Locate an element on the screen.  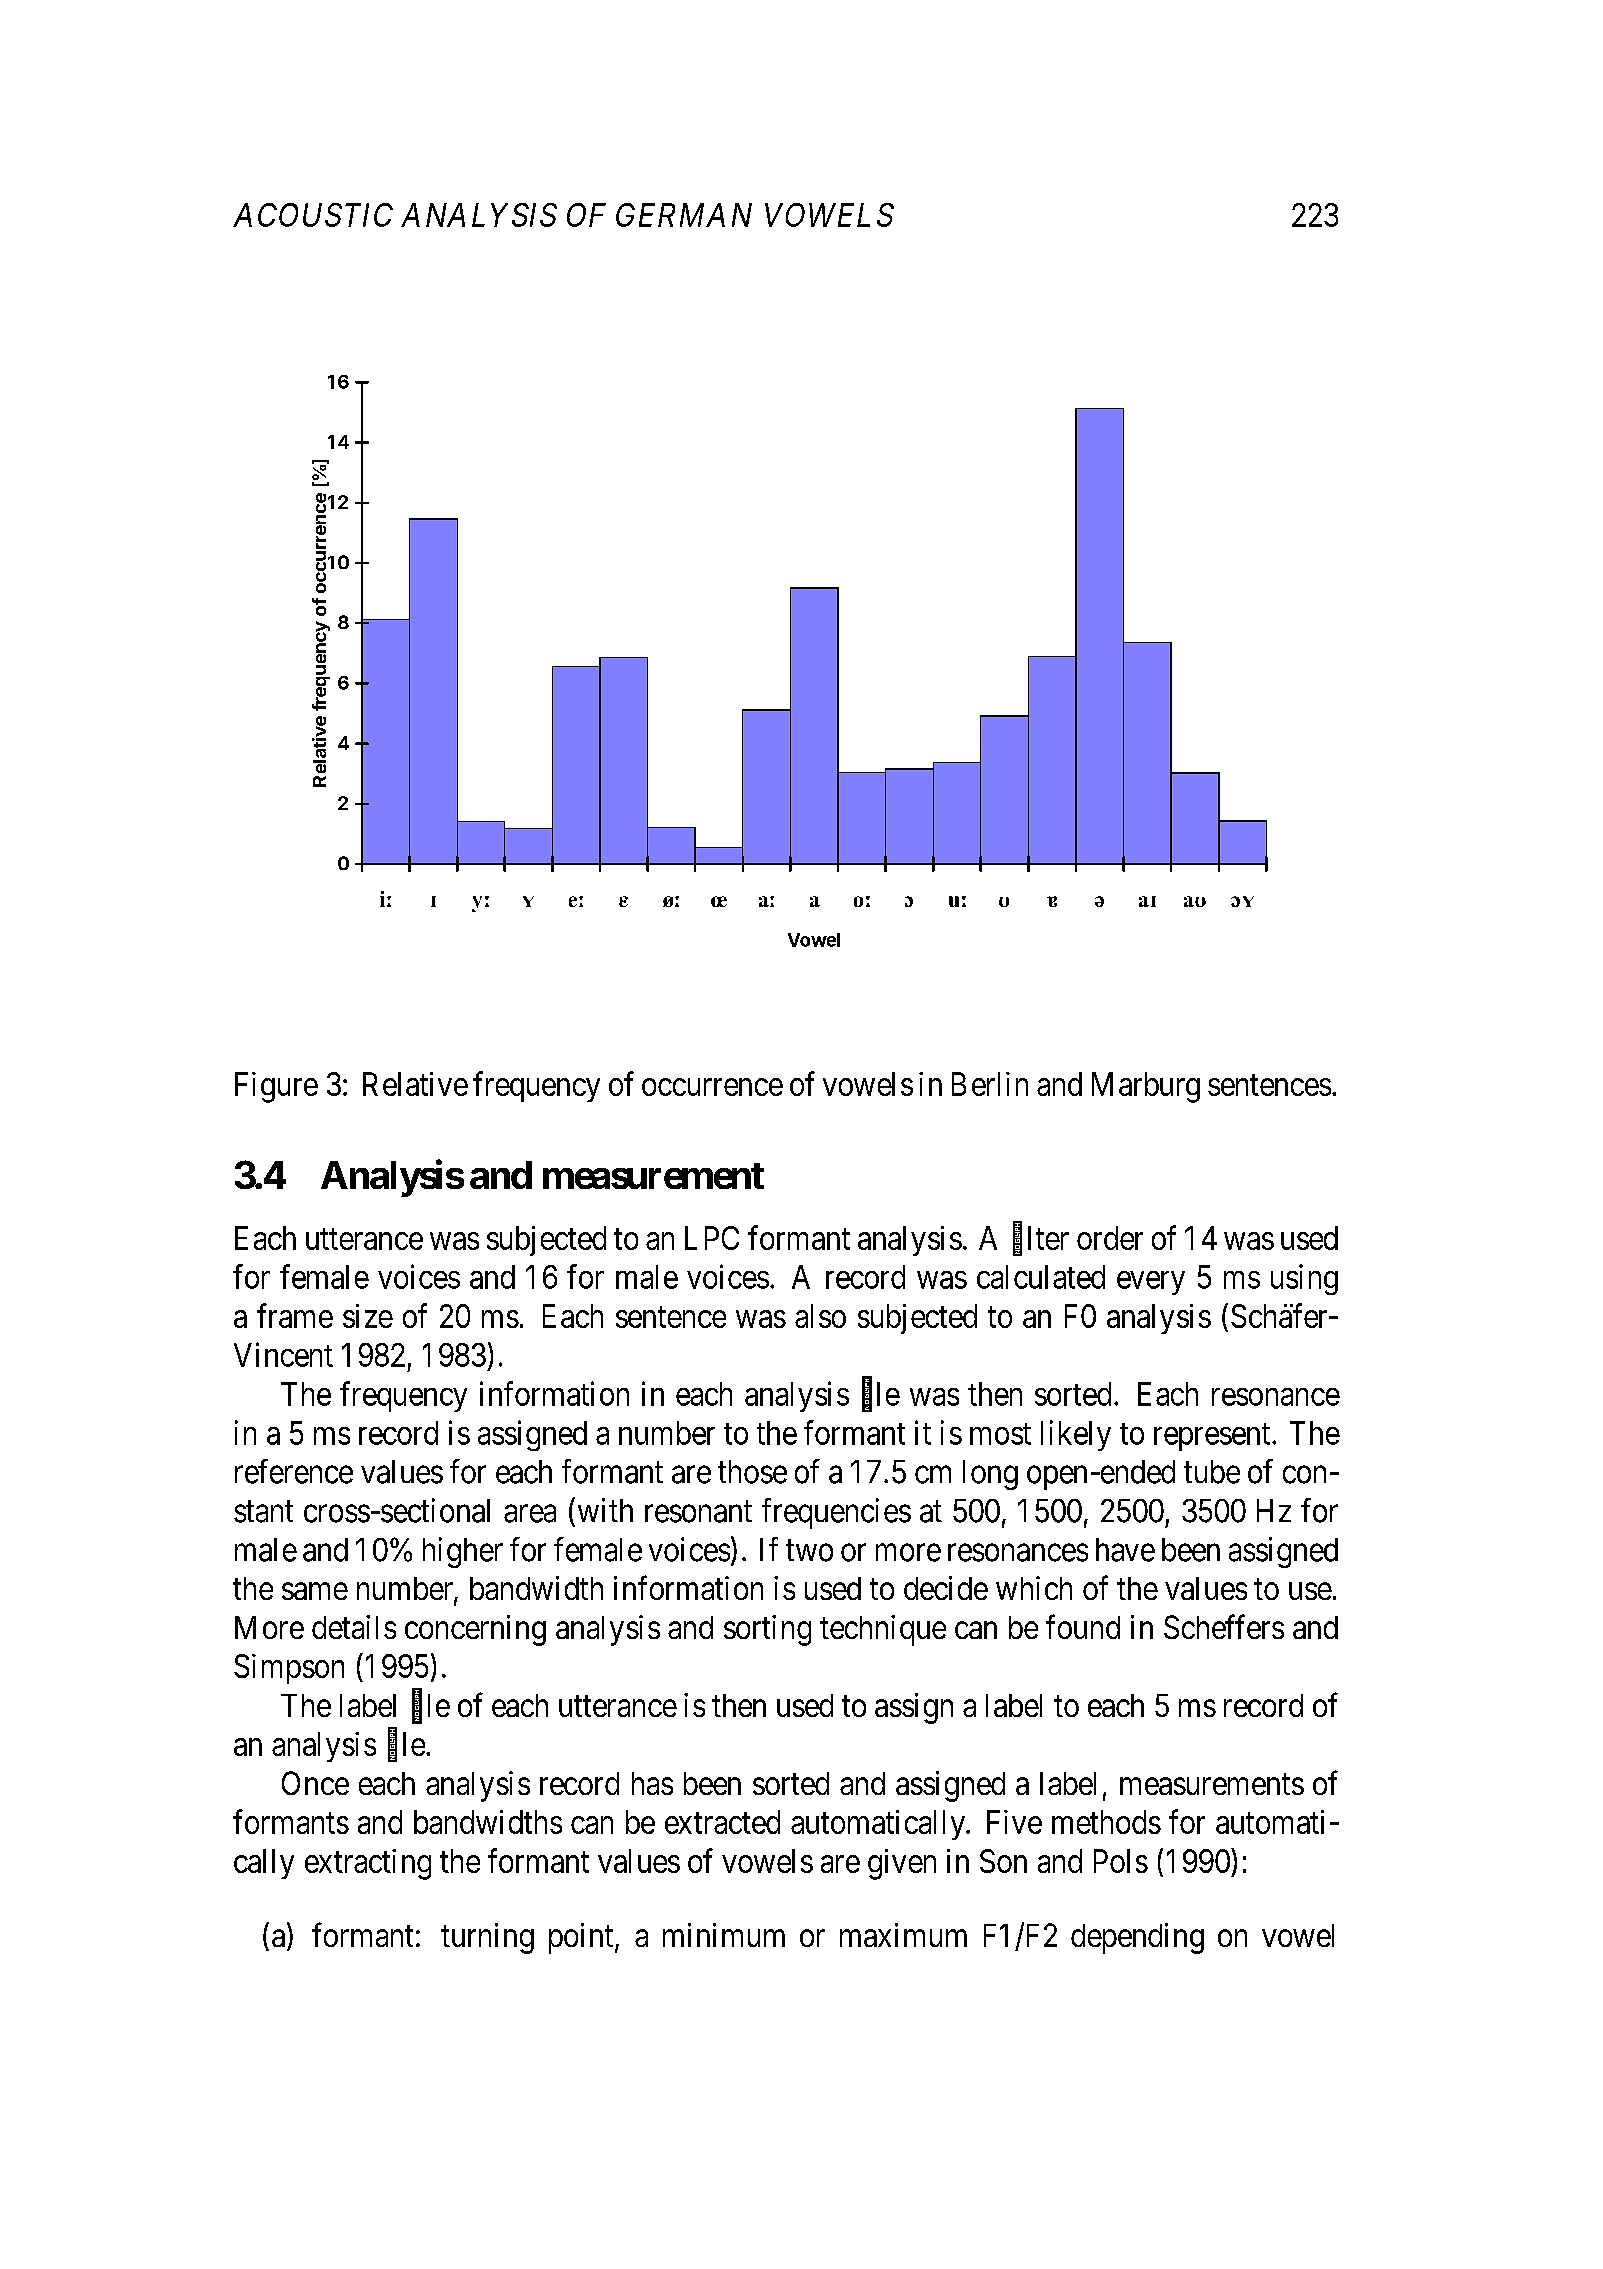
also is located at coordinates (820, 1316).
